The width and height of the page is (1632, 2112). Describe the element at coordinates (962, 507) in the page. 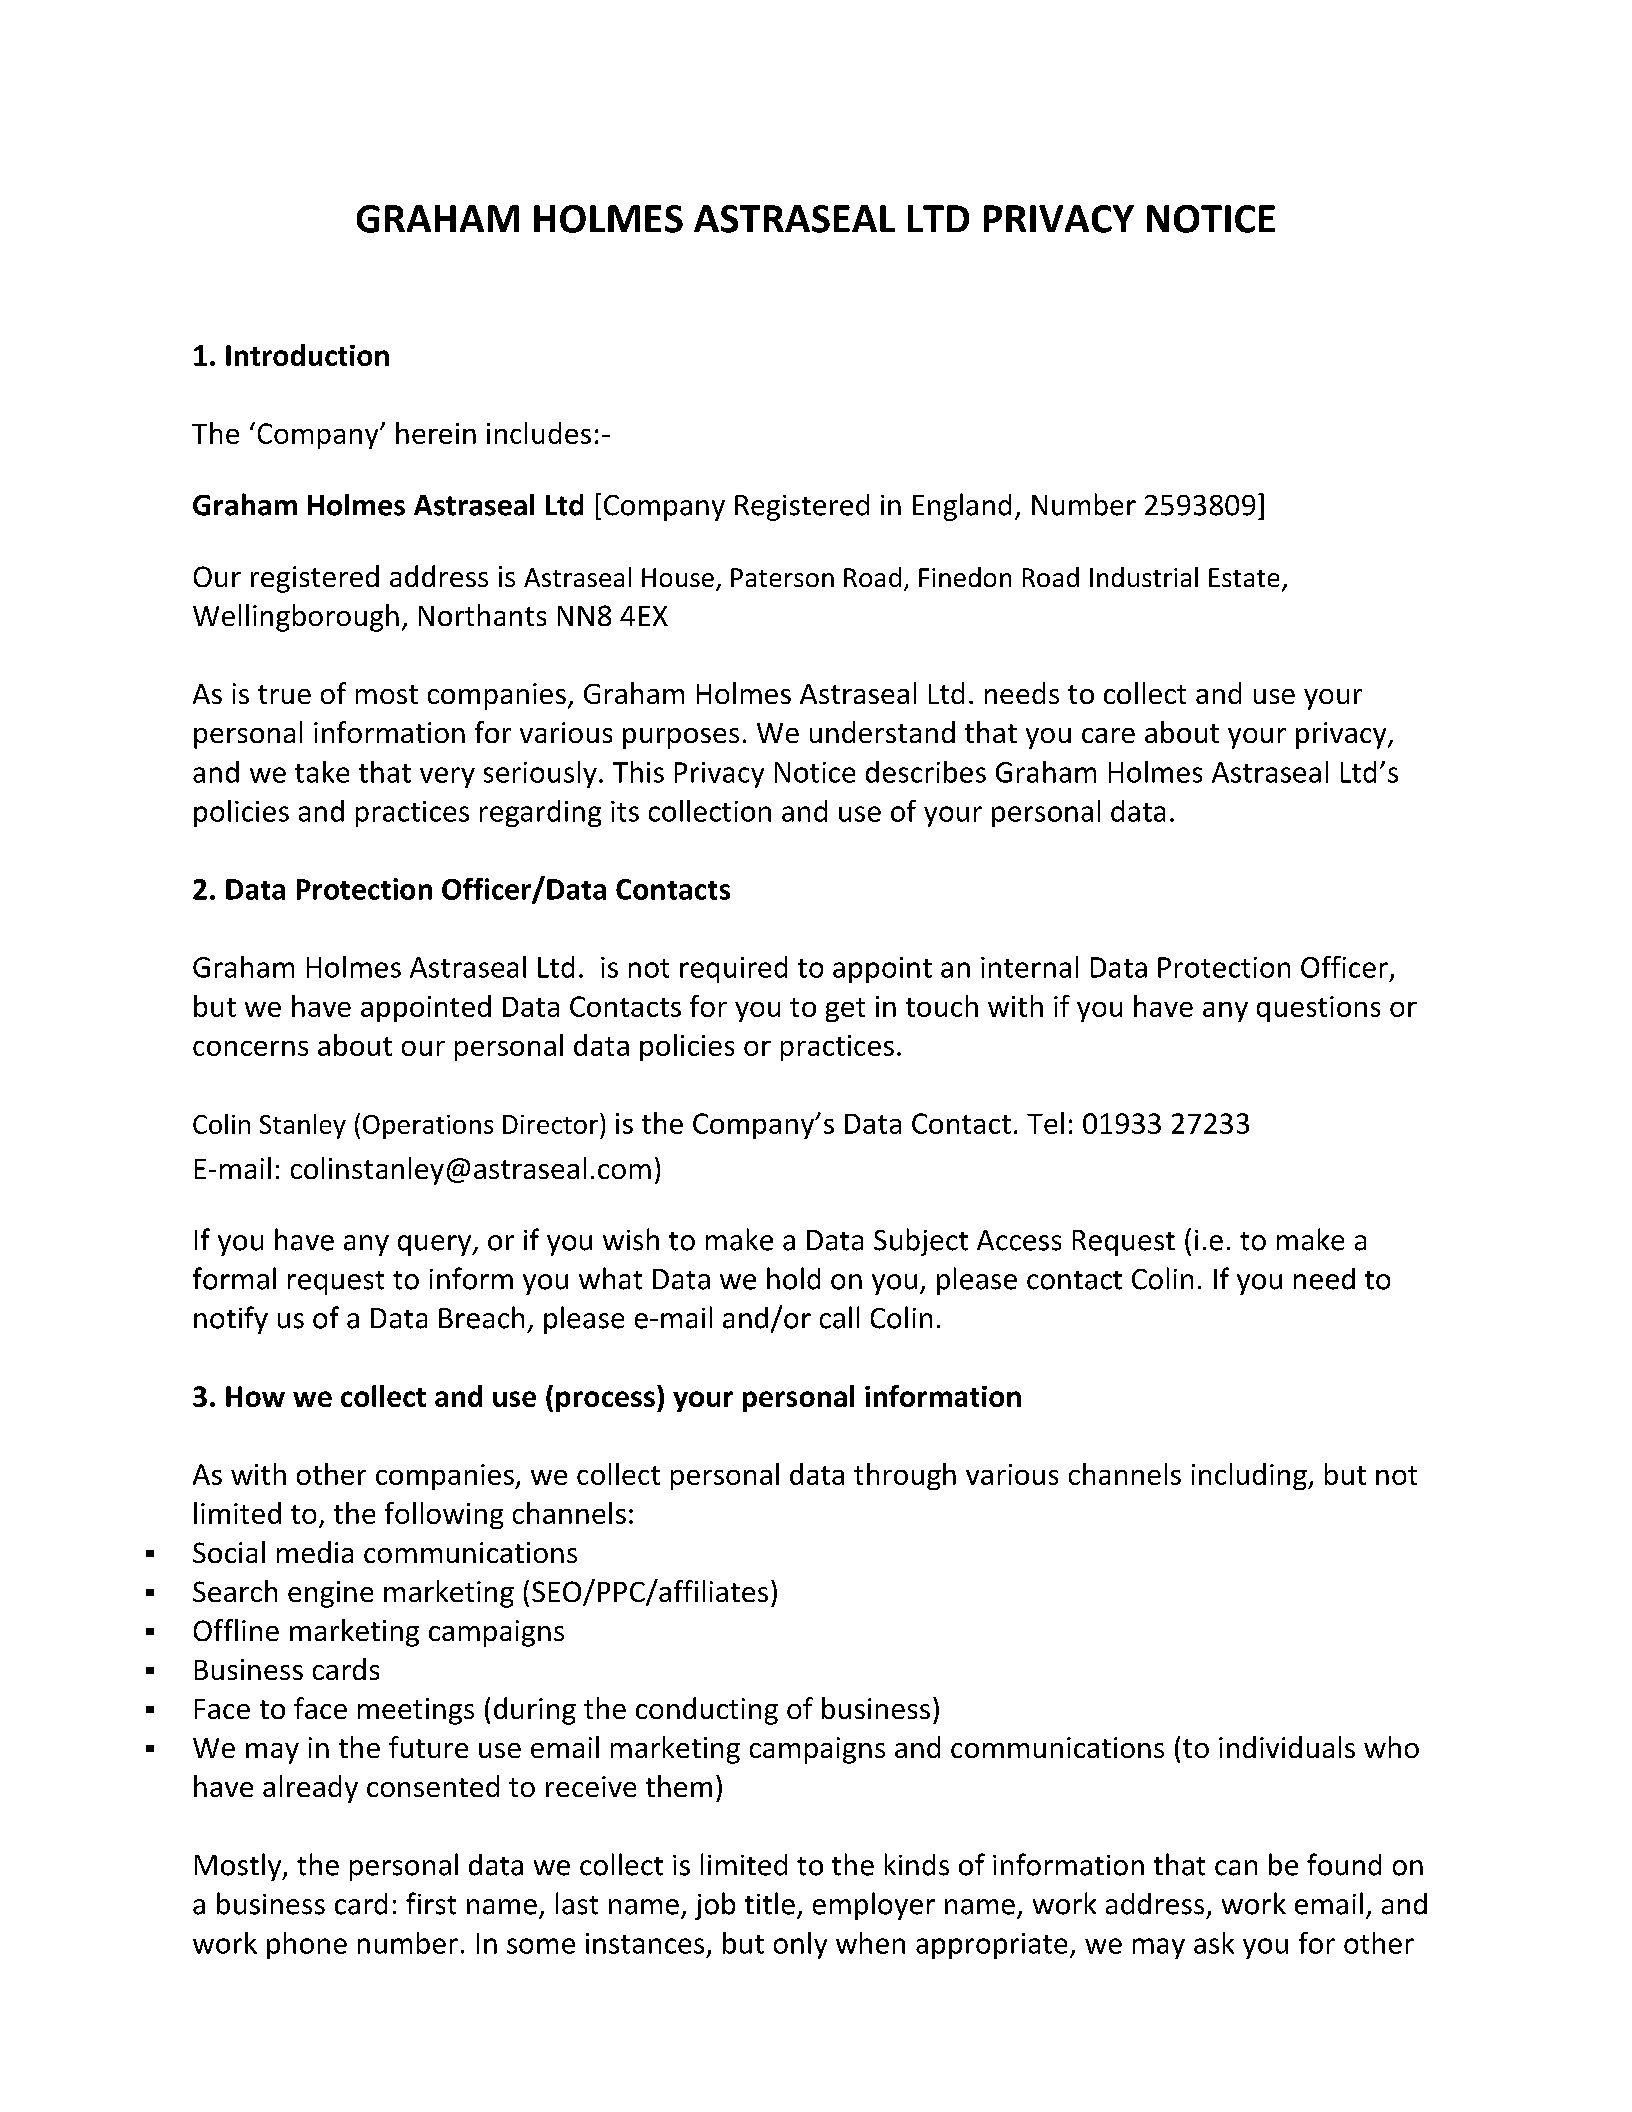

I see `England` at that location.
